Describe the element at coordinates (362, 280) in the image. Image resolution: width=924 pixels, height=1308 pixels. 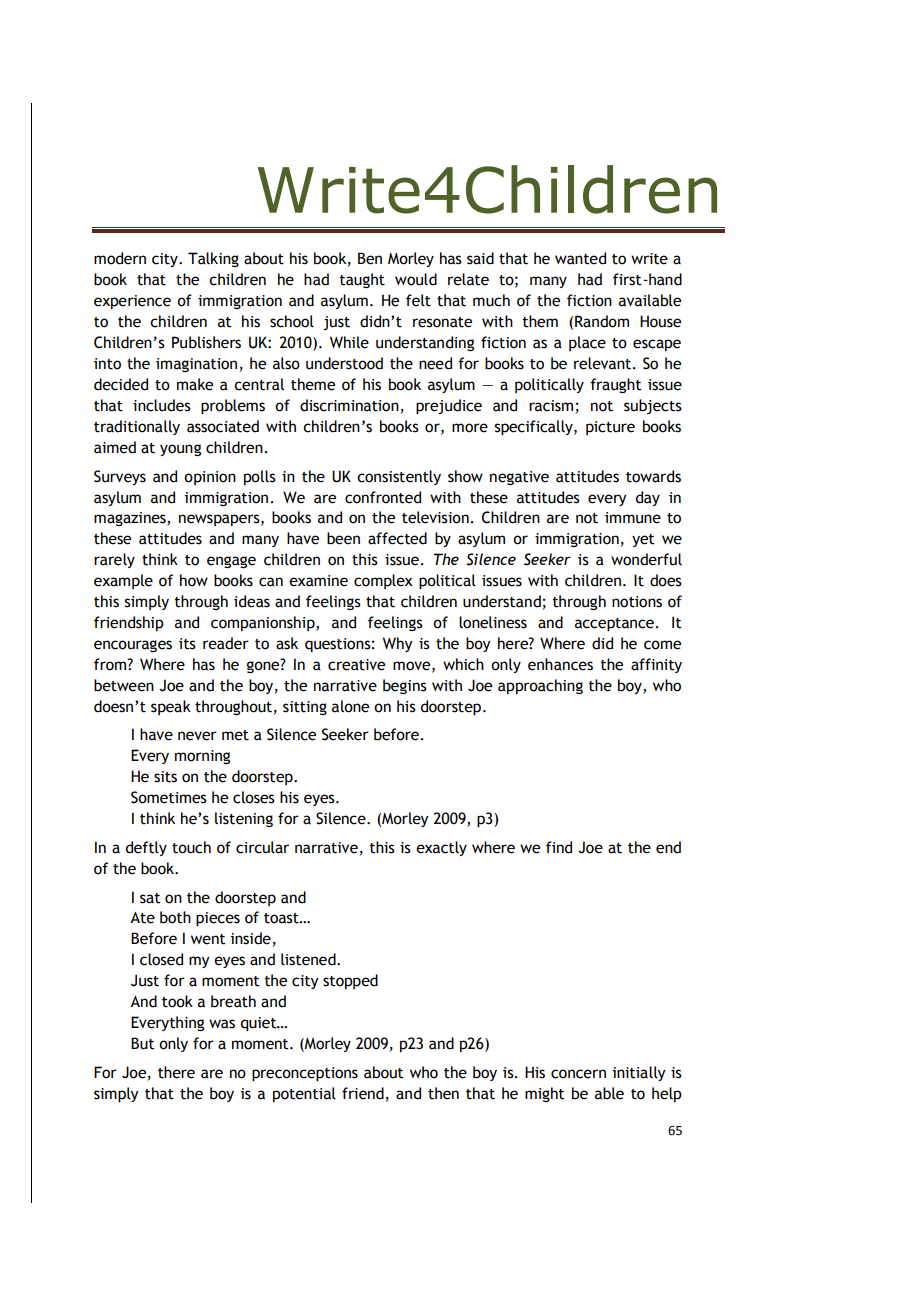
I see `taught` at that location.
